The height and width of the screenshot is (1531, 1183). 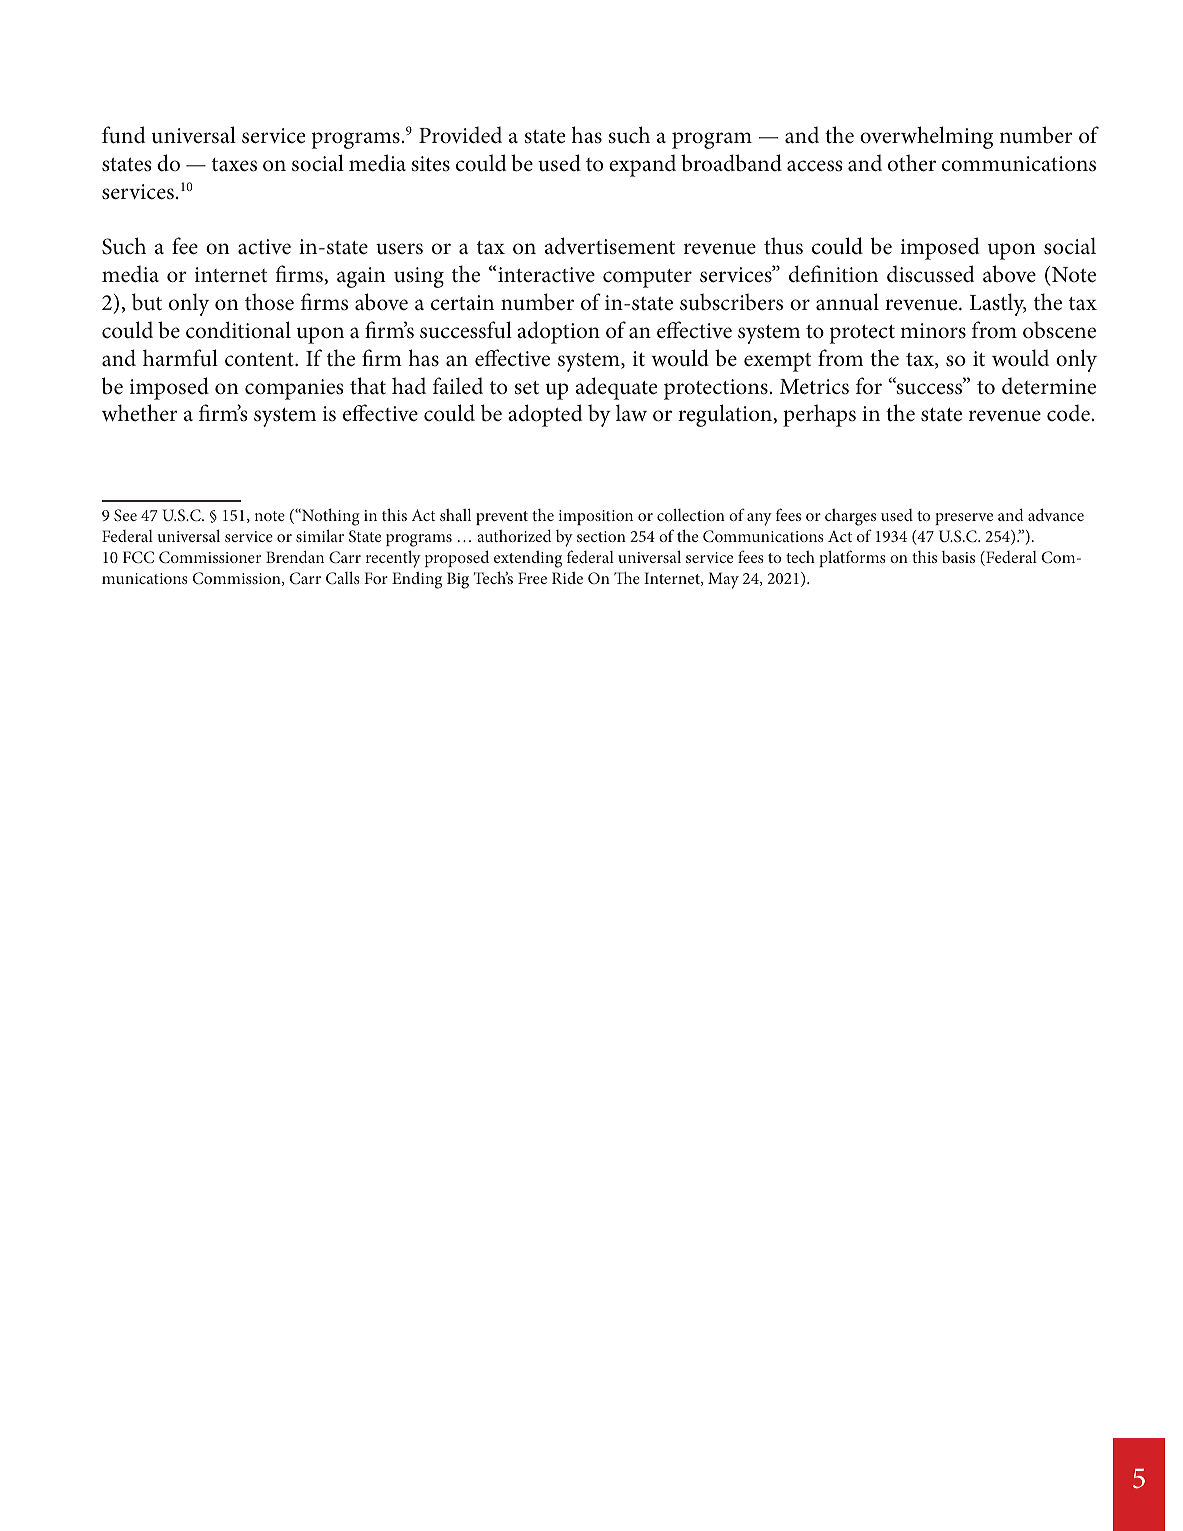 What do you see at coordinates (269, 301) in the screenshot?
I see `those` at bounding box center [269, 301].
